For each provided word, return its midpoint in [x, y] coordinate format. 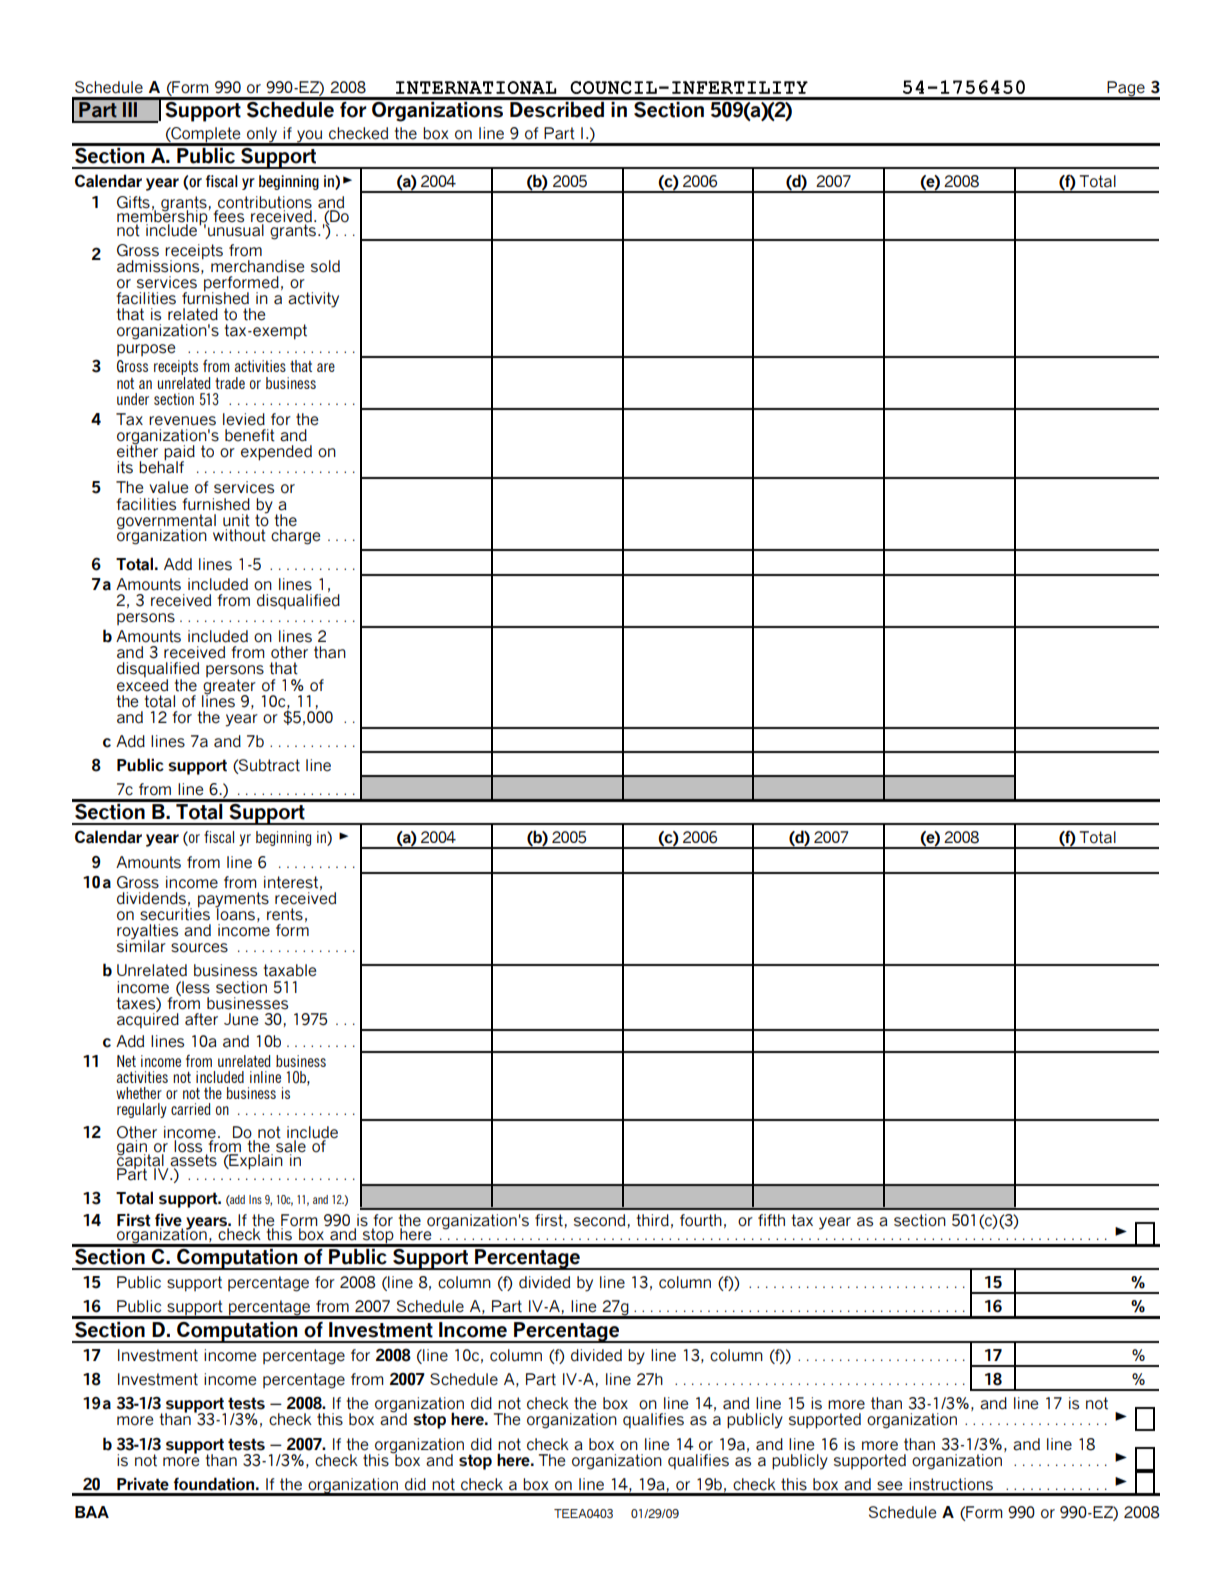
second [599, 1220]
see [889, 1486]
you [309, 137]
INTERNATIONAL [476, 87]
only [262, 136]
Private [143, 1484]
